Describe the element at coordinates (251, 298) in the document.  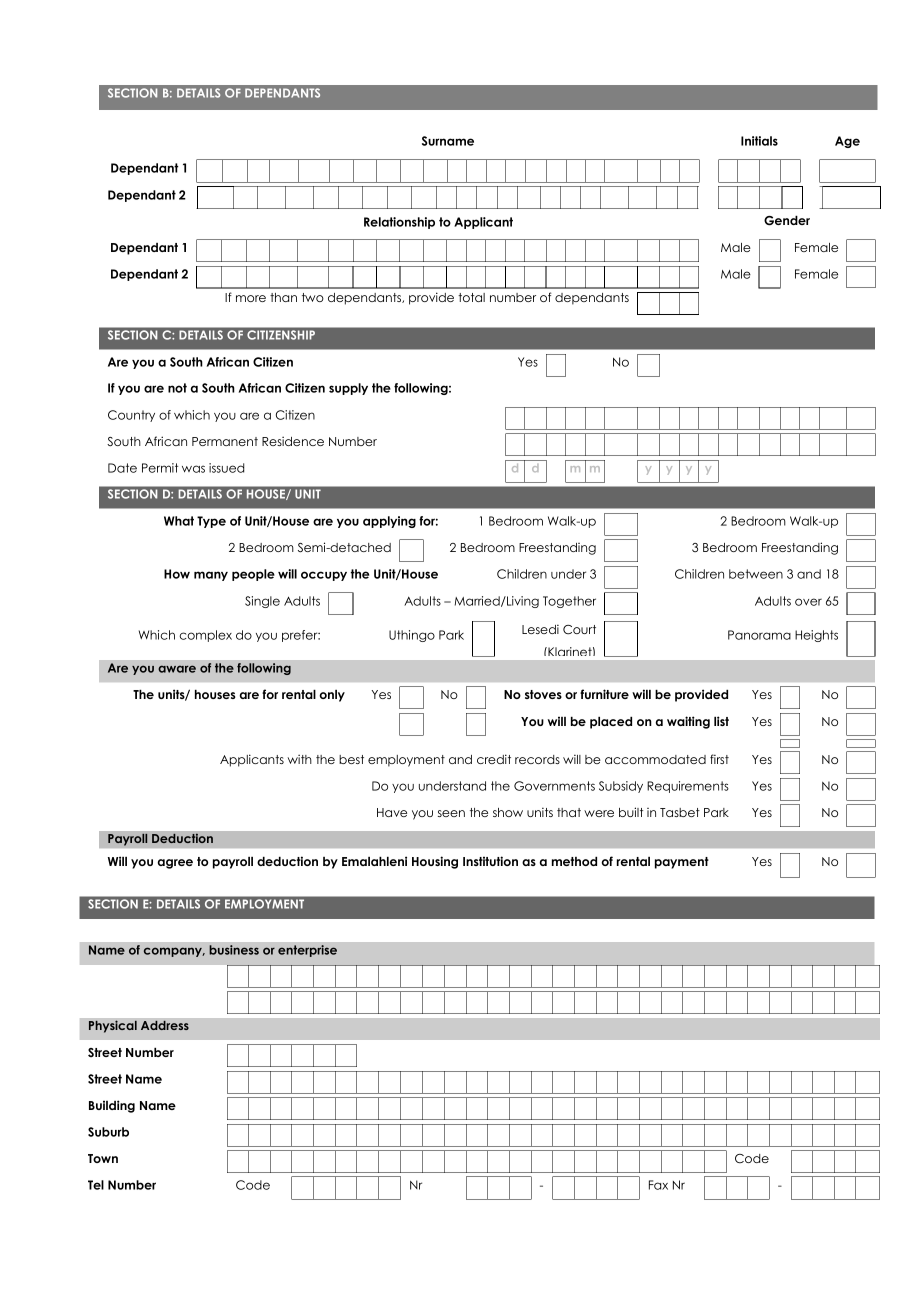
I see `more` at that location.
